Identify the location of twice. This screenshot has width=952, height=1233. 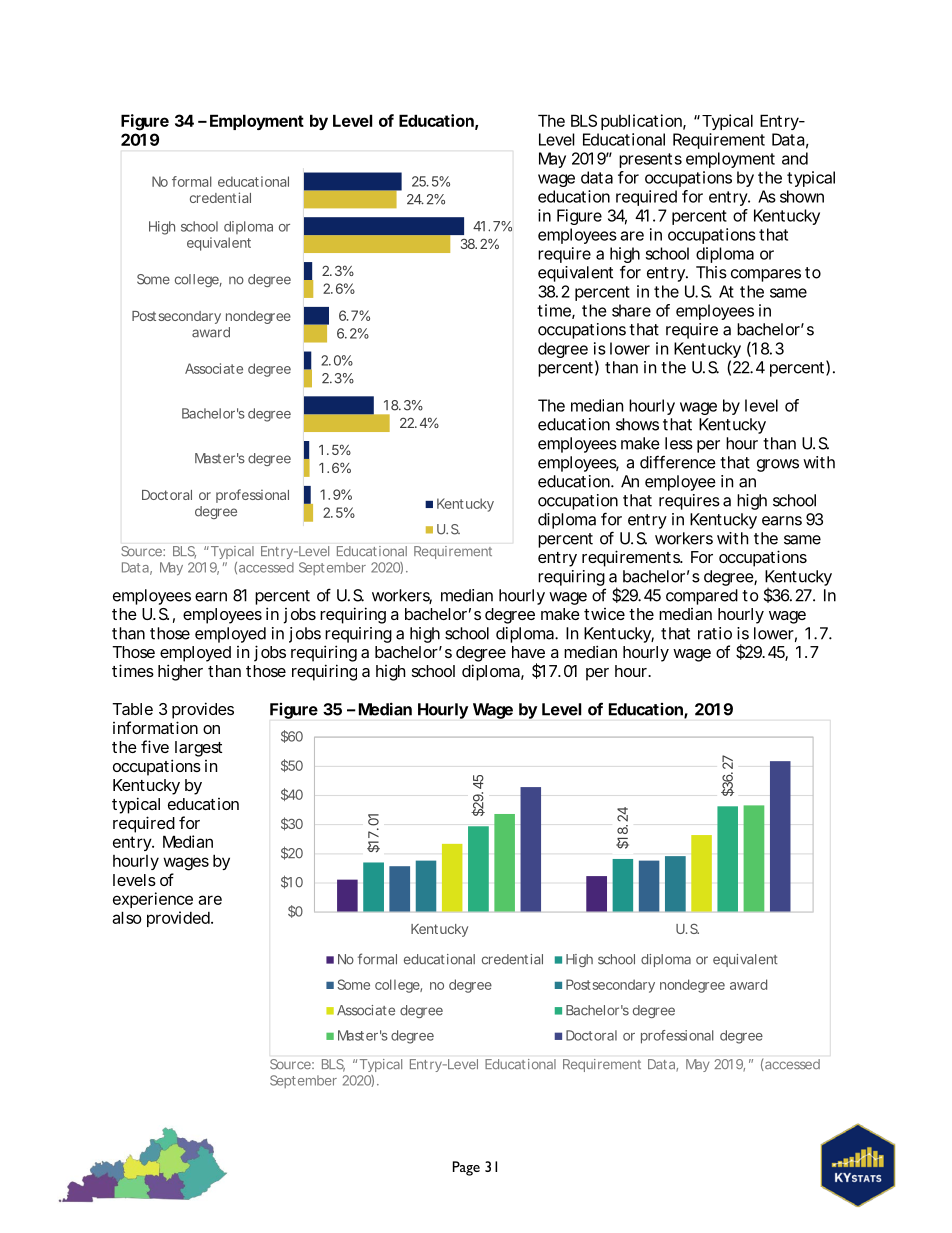
(604, 614).
